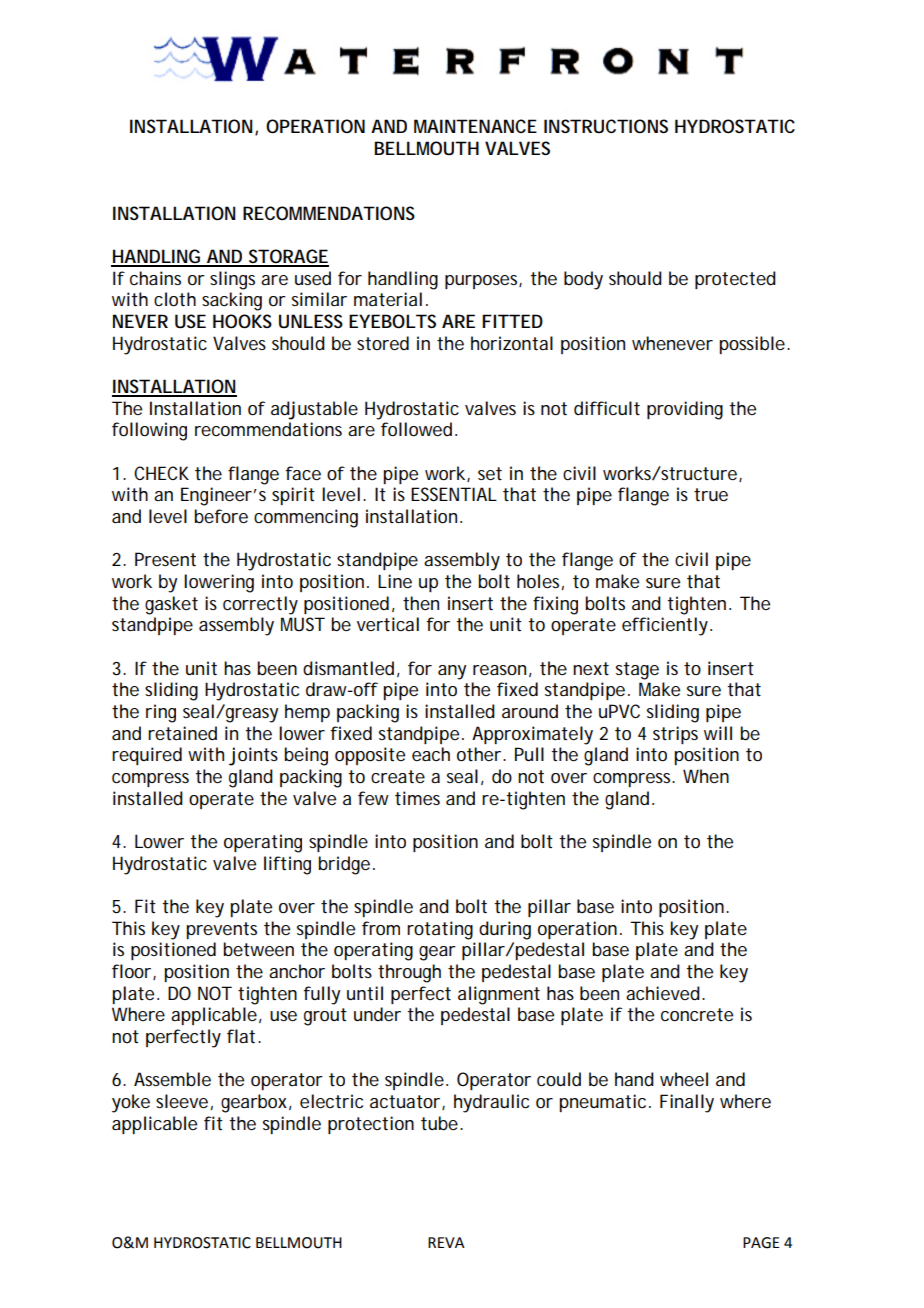  I want to click on any, so click(452, 672).
